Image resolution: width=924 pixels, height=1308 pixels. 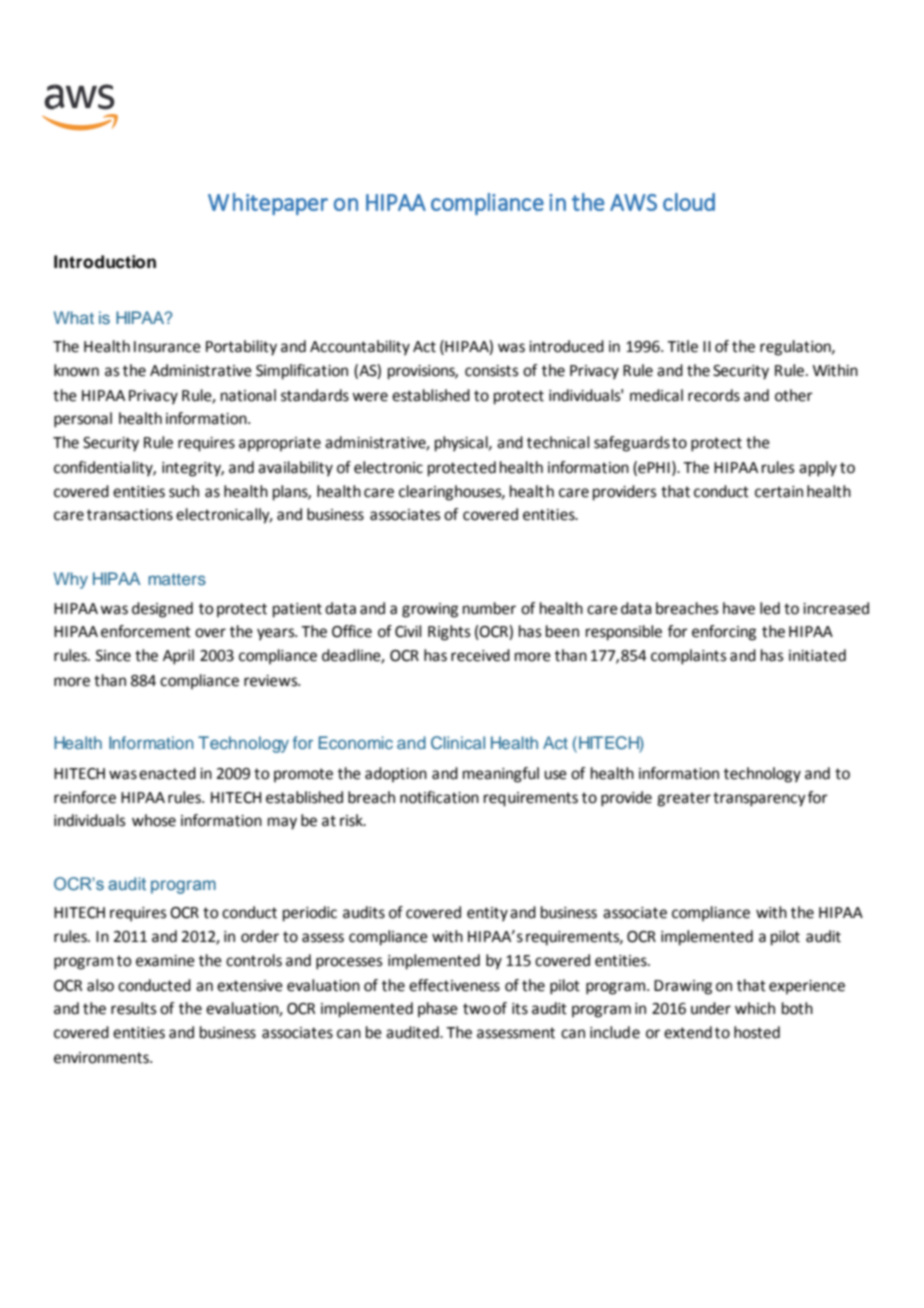 I want to click on AWS, so click(x=633, y=202).
